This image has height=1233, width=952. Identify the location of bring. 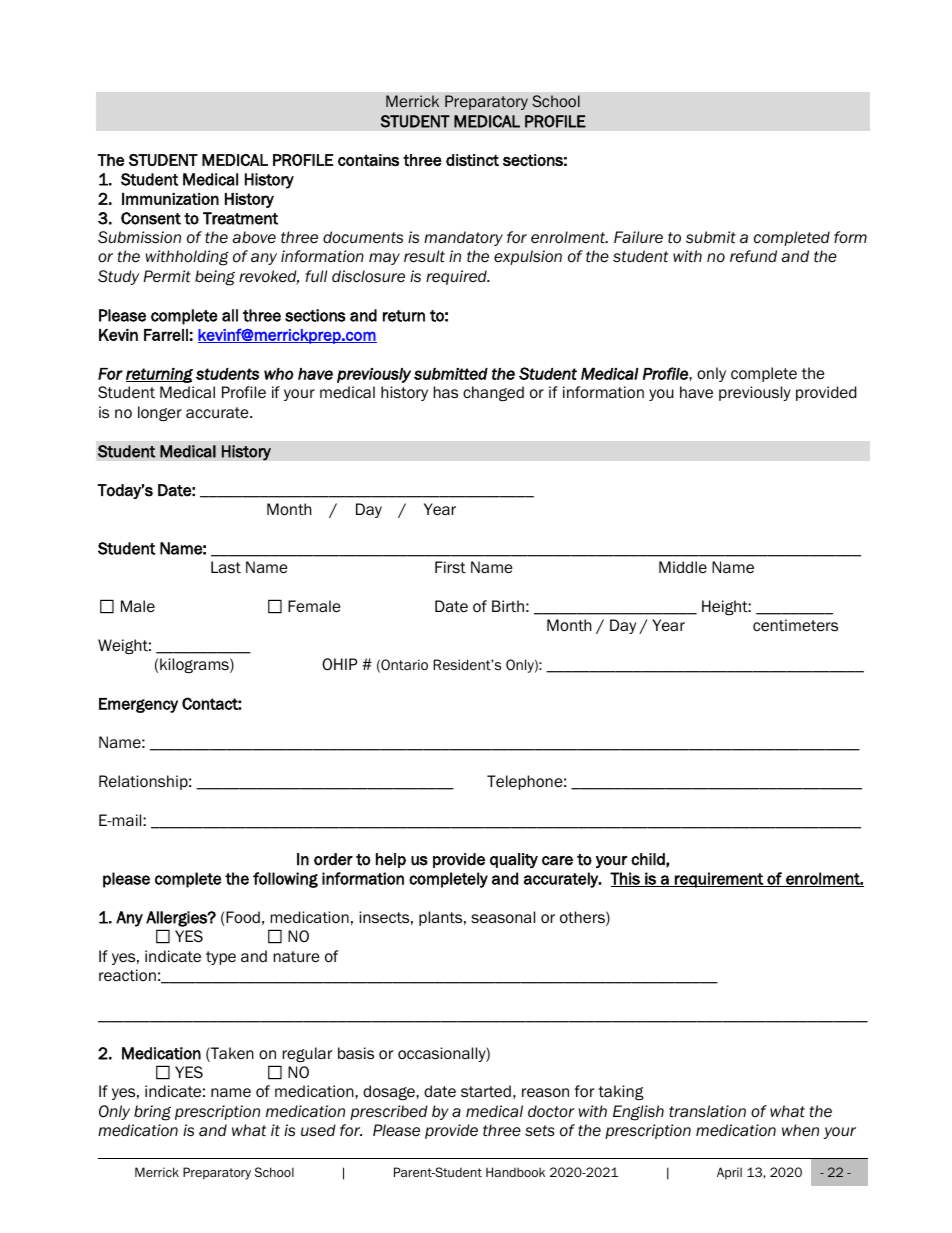
(152, 1113).
